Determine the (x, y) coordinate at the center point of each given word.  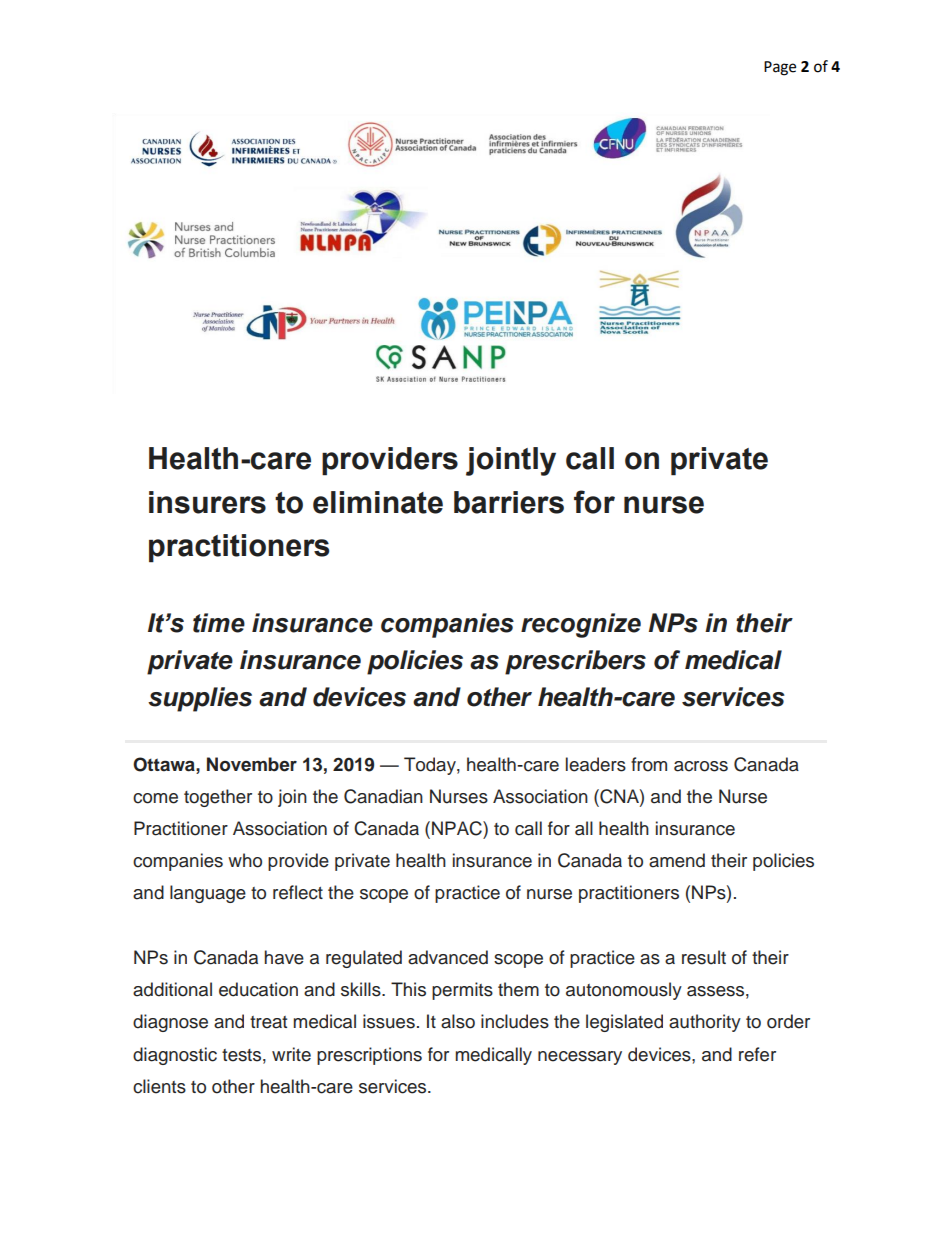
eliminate (378, 502)
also (458, 1021)
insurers (207, 502)
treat (268, 1022)
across (701, 766)
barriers (509, 502)
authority (705, 1023)
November (252, 764)
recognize (581, 625)
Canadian (383, 796)
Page (780, 68)
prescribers (575, 662)
